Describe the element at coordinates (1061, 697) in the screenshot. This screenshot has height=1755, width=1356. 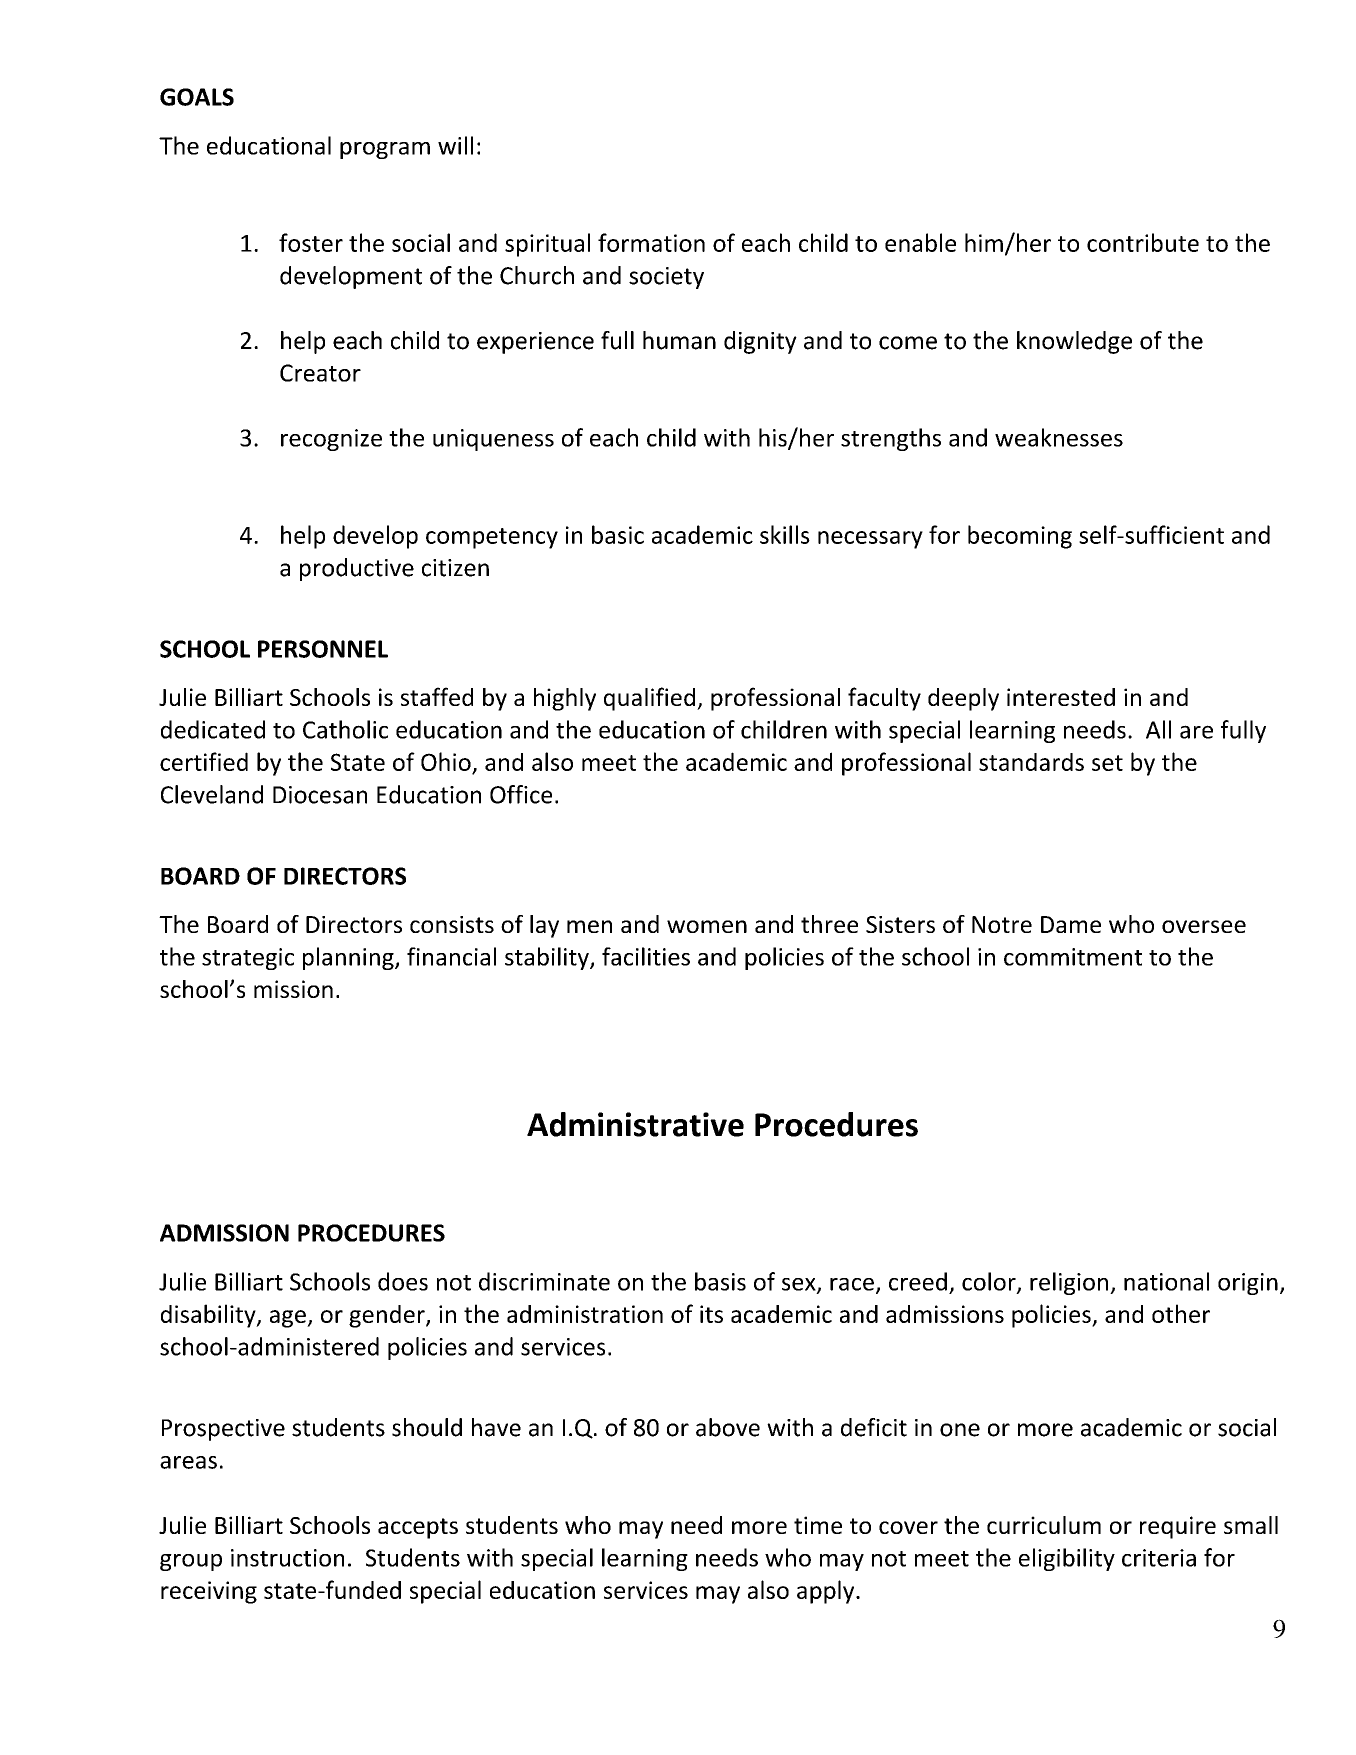
I see `interested` at that location.
